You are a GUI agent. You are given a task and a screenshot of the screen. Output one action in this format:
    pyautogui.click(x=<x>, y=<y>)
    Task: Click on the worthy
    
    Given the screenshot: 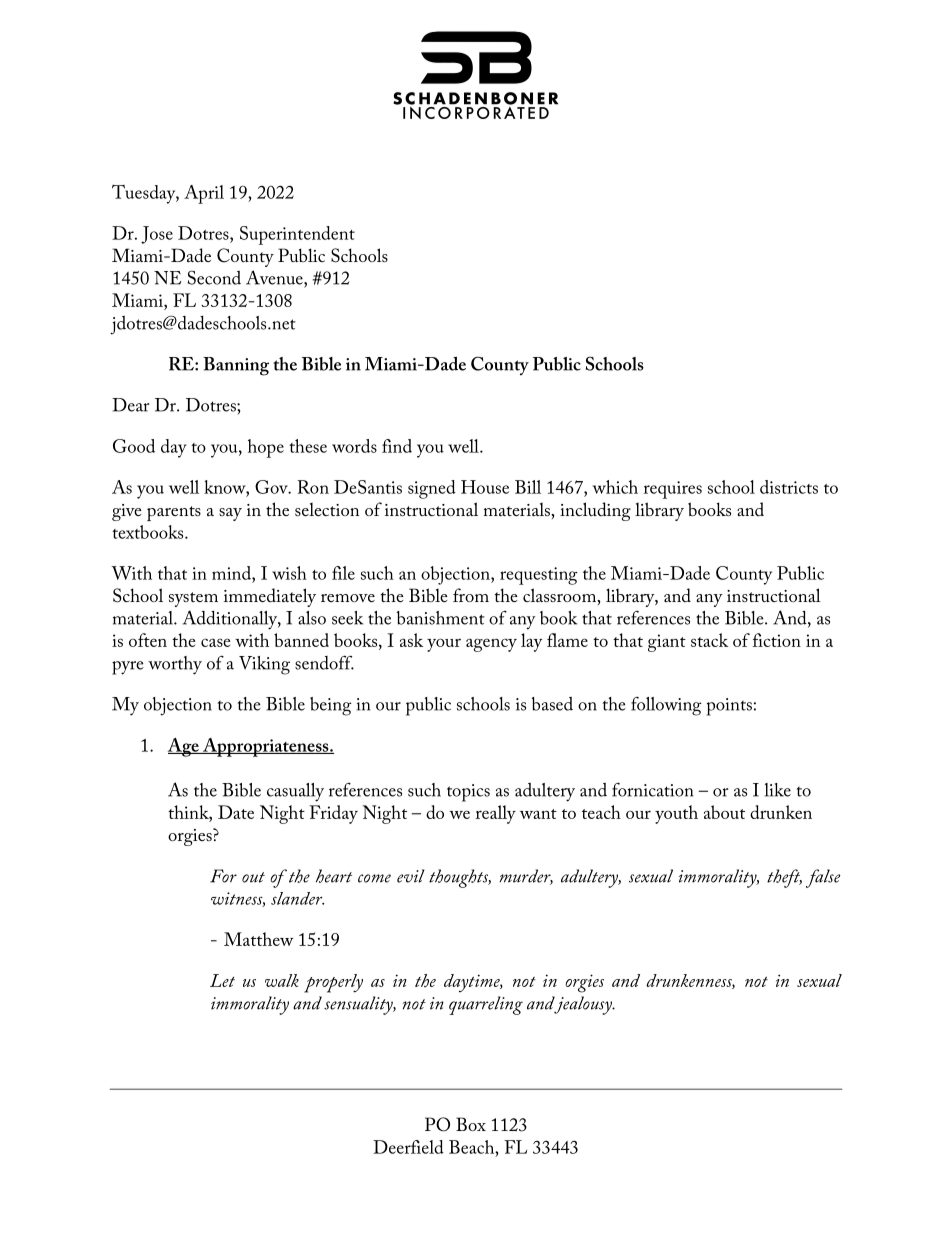 What is the action you would take?
    pyautogui.click(x=175, y=665)
